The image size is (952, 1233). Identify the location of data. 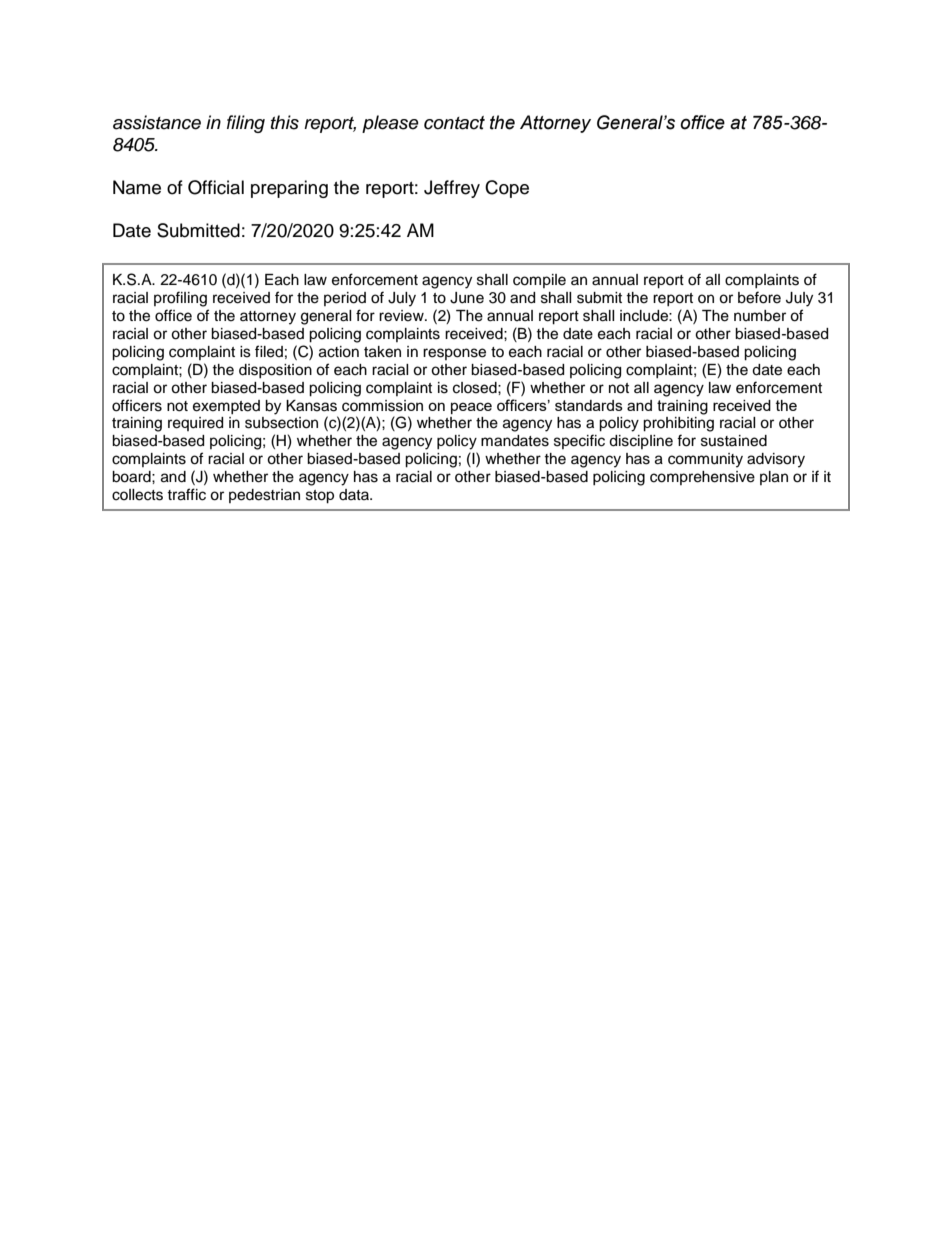
(355, 494).
